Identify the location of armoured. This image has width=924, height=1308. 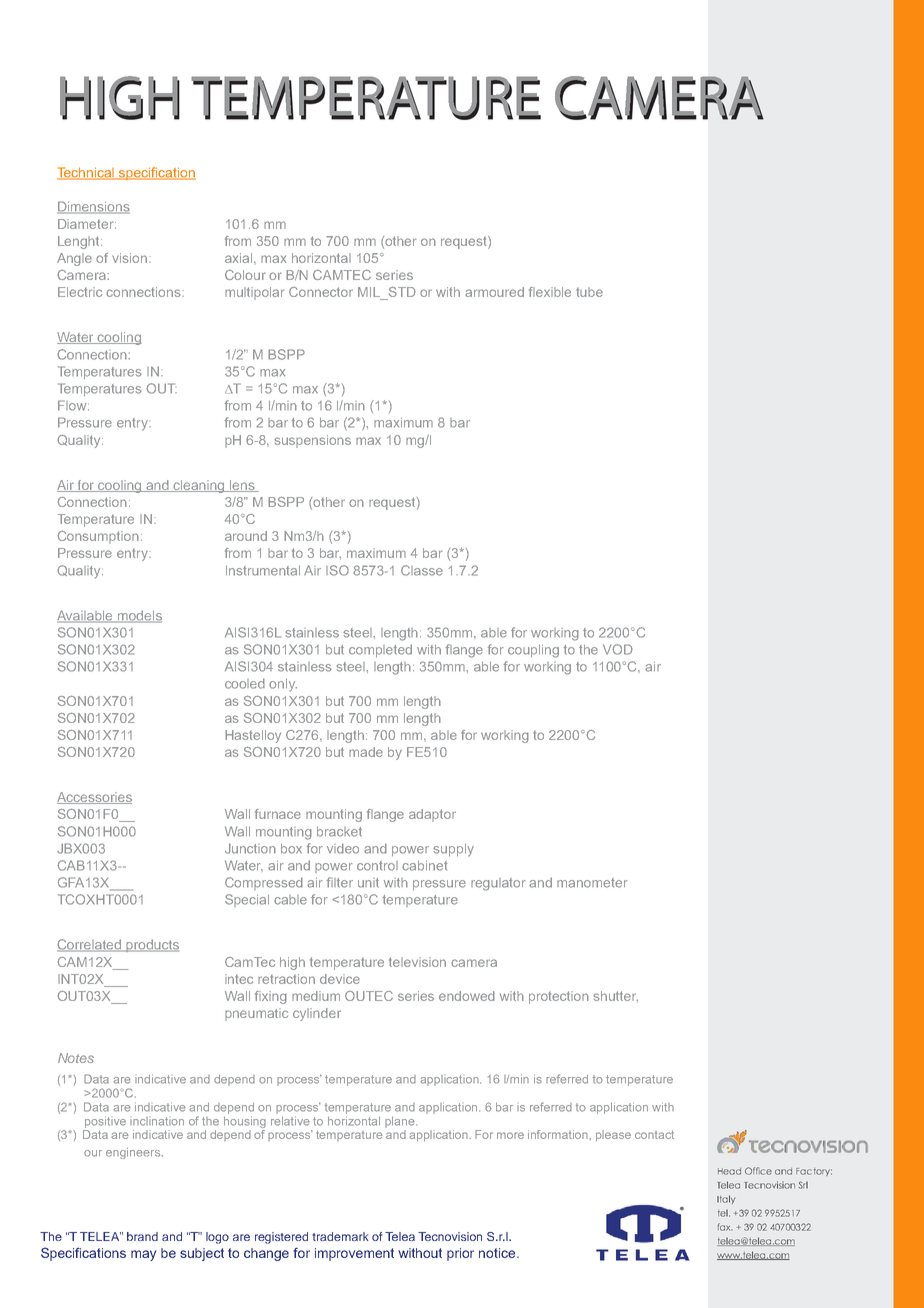
(494, 292).
